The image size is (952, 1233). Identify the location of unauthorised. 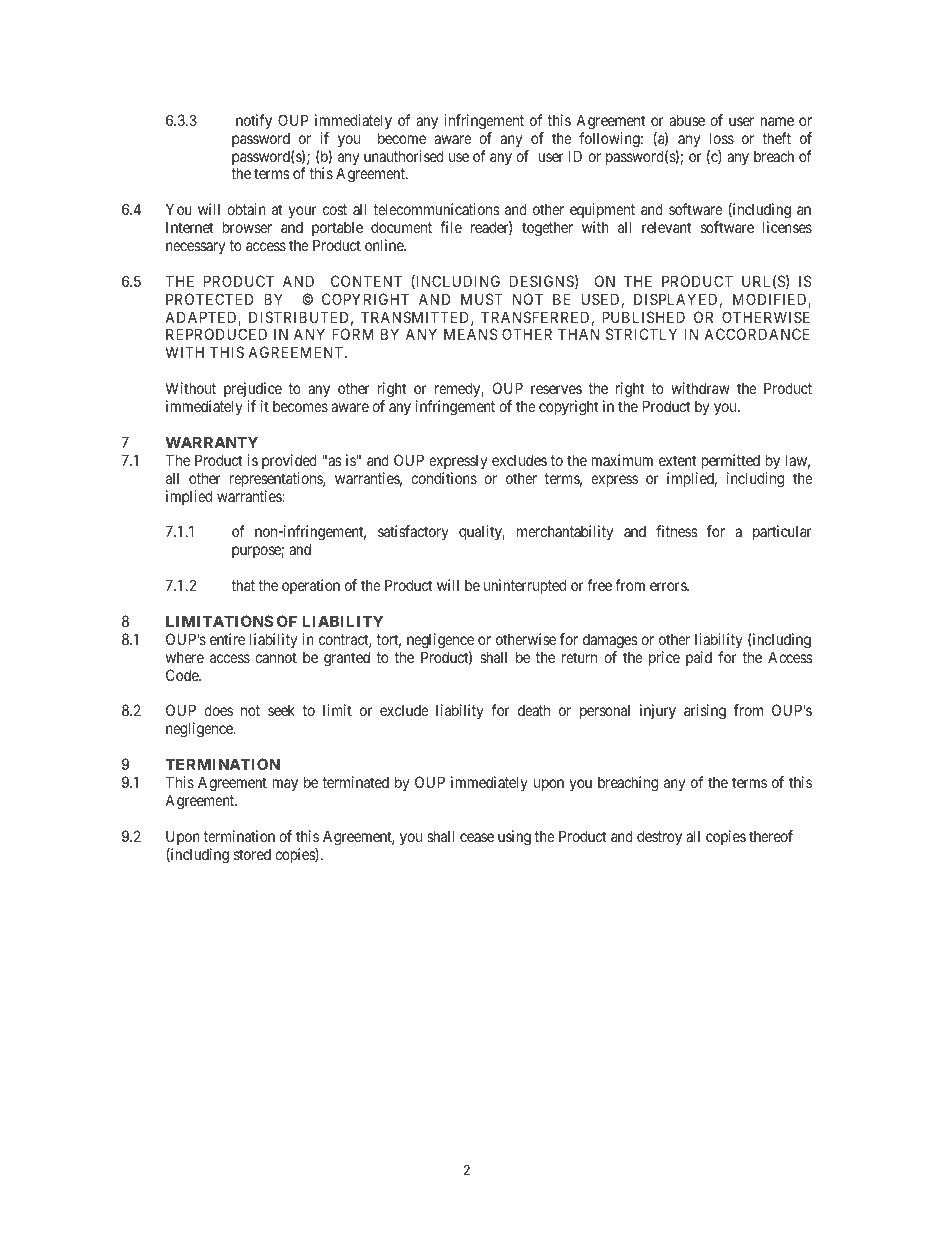
(404, 156).
